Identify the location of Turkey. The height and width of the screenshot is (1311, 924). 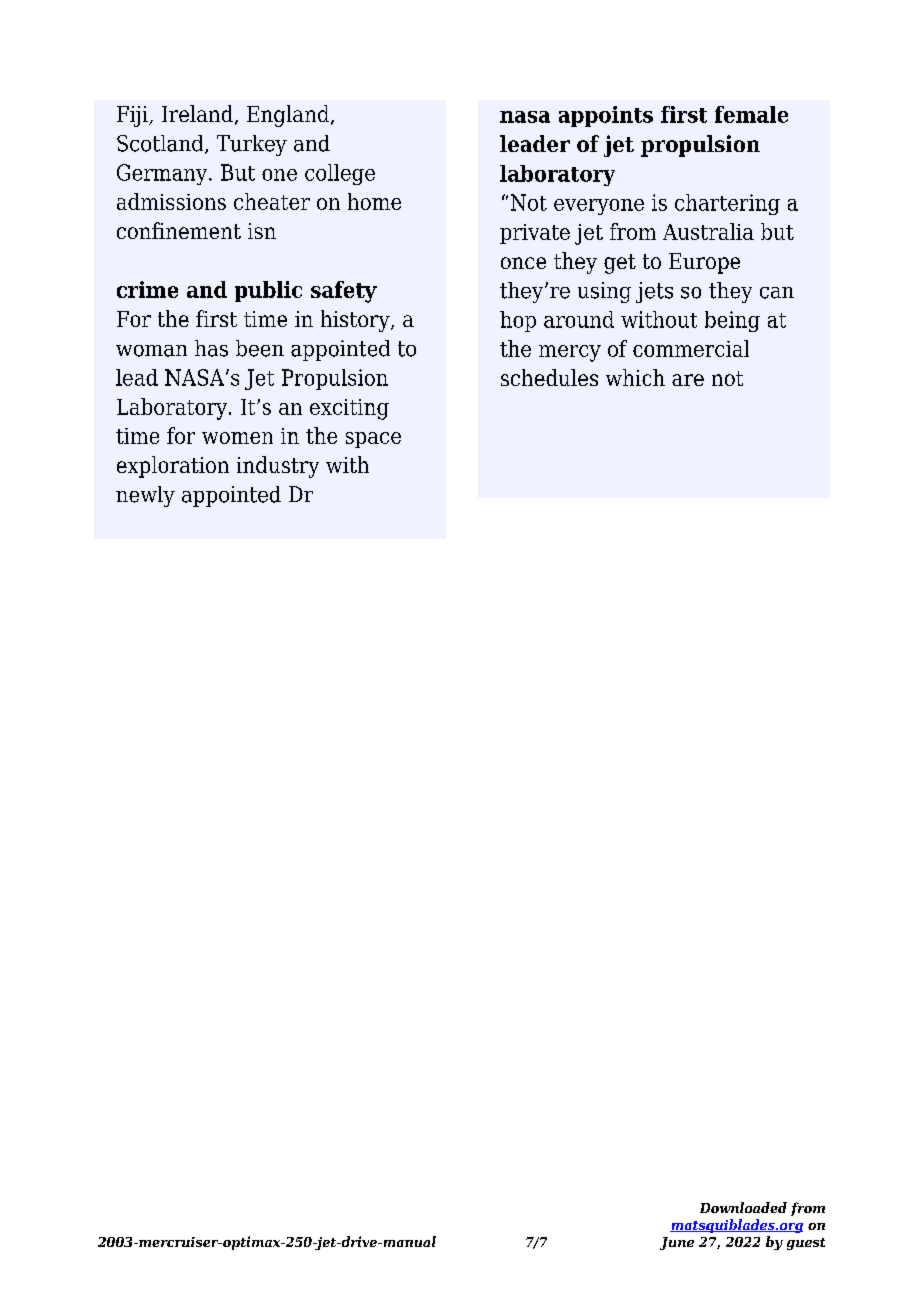
(252, 145).
